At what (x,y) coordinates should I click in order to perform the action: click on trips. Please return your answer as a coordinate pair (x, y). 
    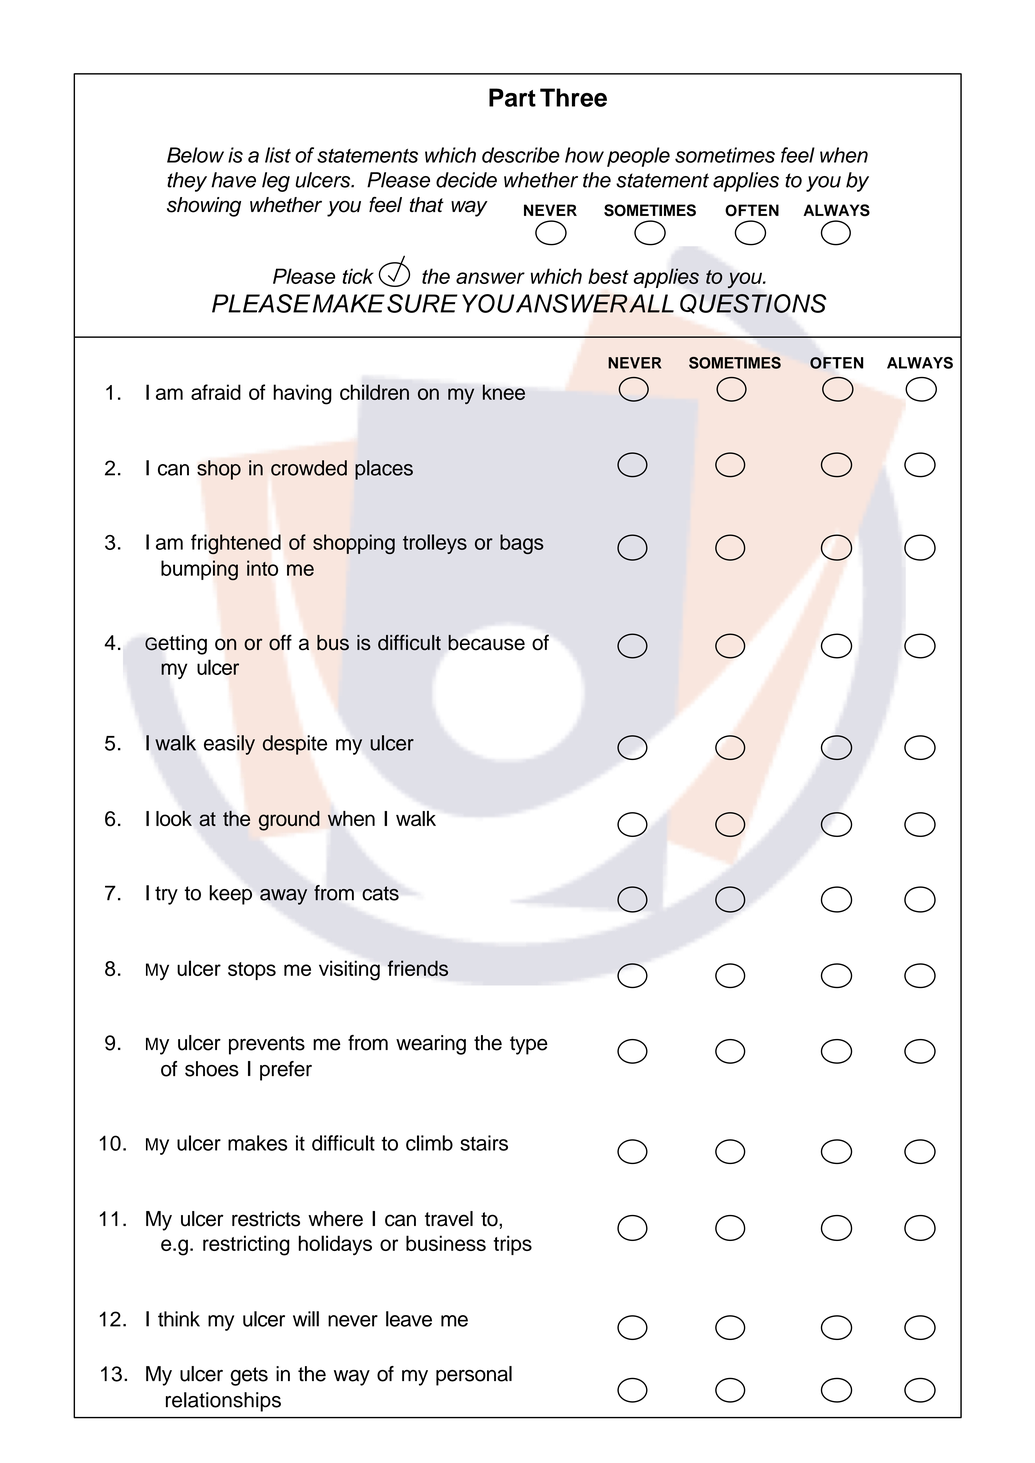
    Looking at the image, I should click on (513, 1245).
